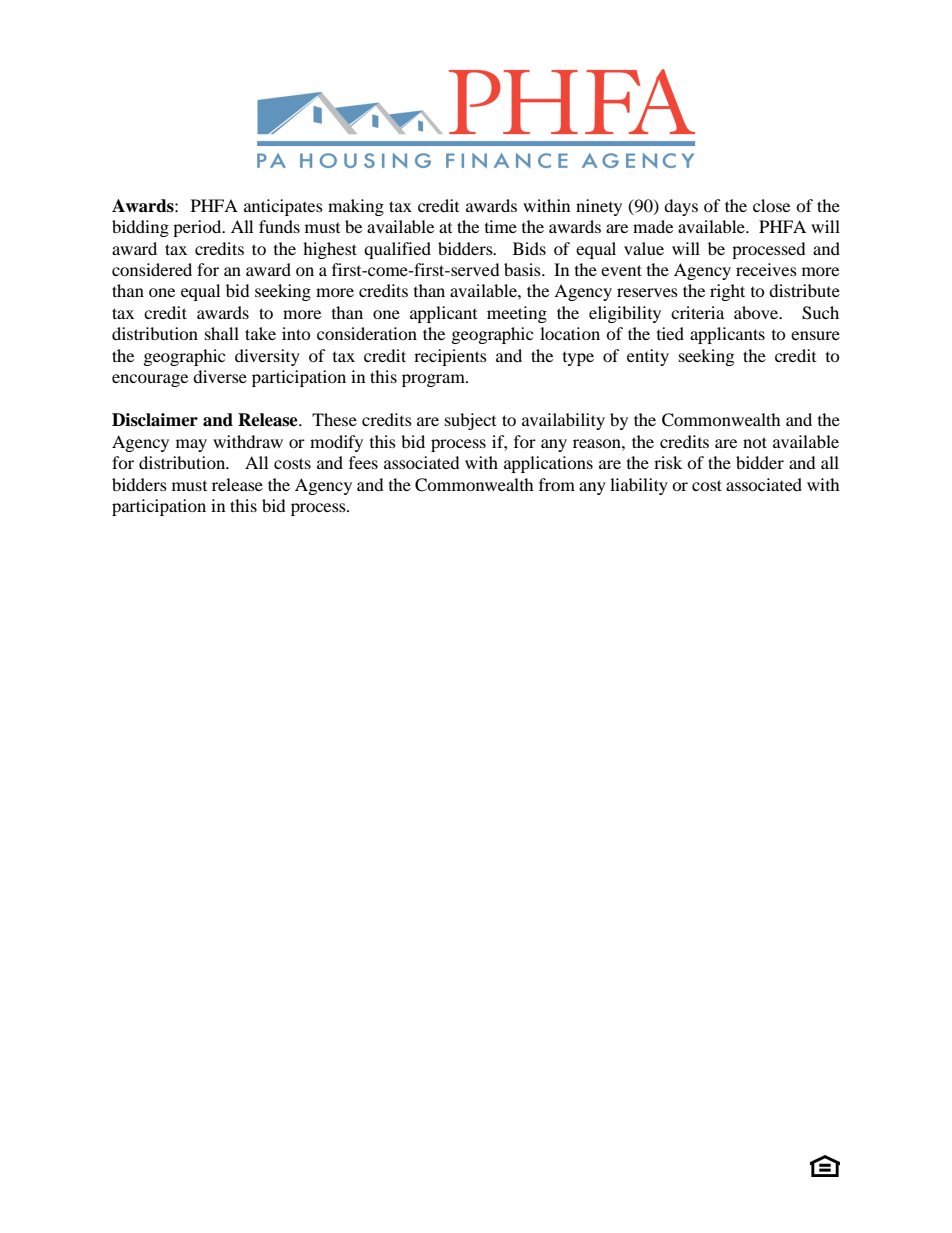 The height and width of the screenshot is (1233, 952). I want to click on time, so click(501, 226).
